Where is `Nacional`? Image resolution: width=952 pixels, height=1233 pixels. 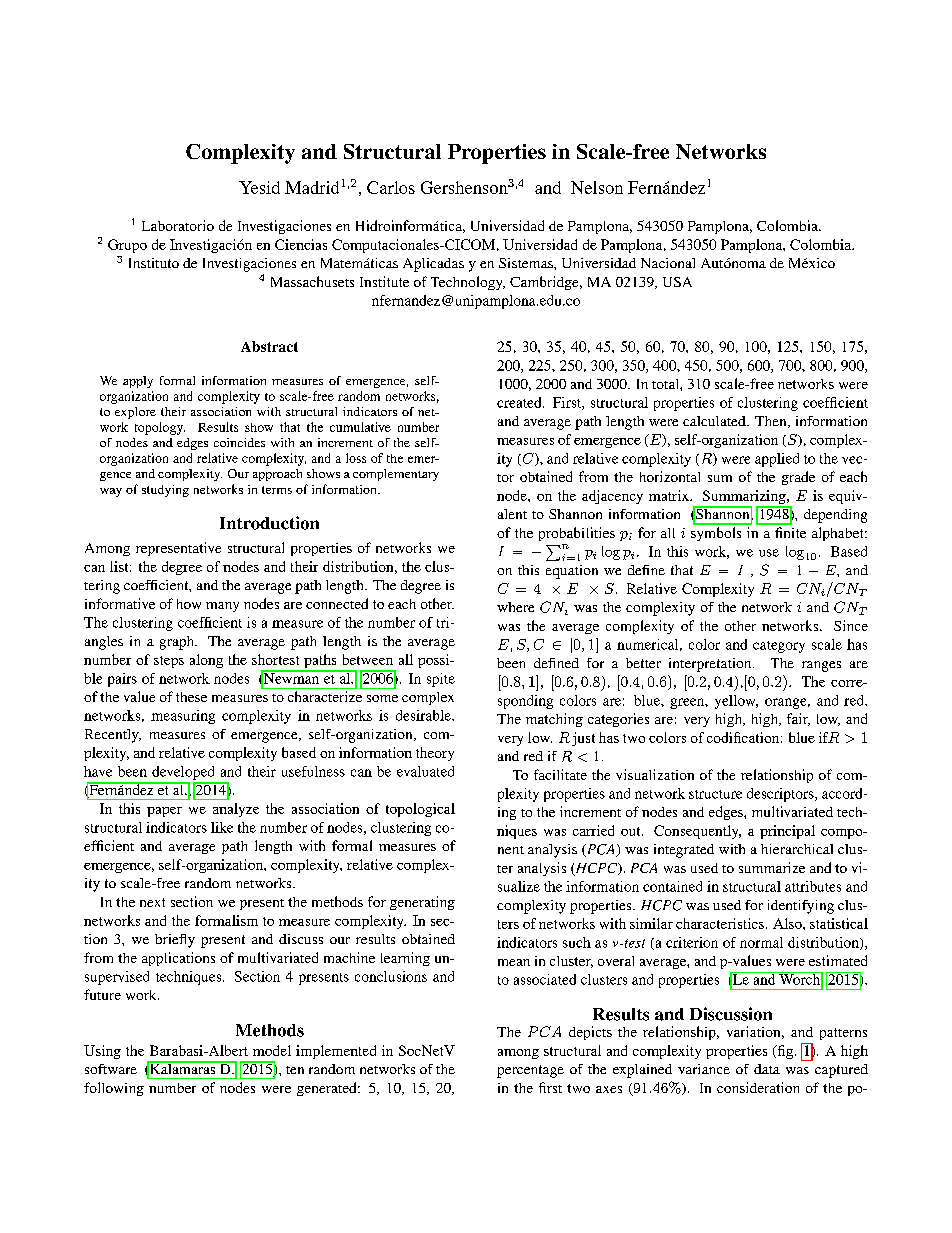
Nacional is located at coordinates (668, 263).
